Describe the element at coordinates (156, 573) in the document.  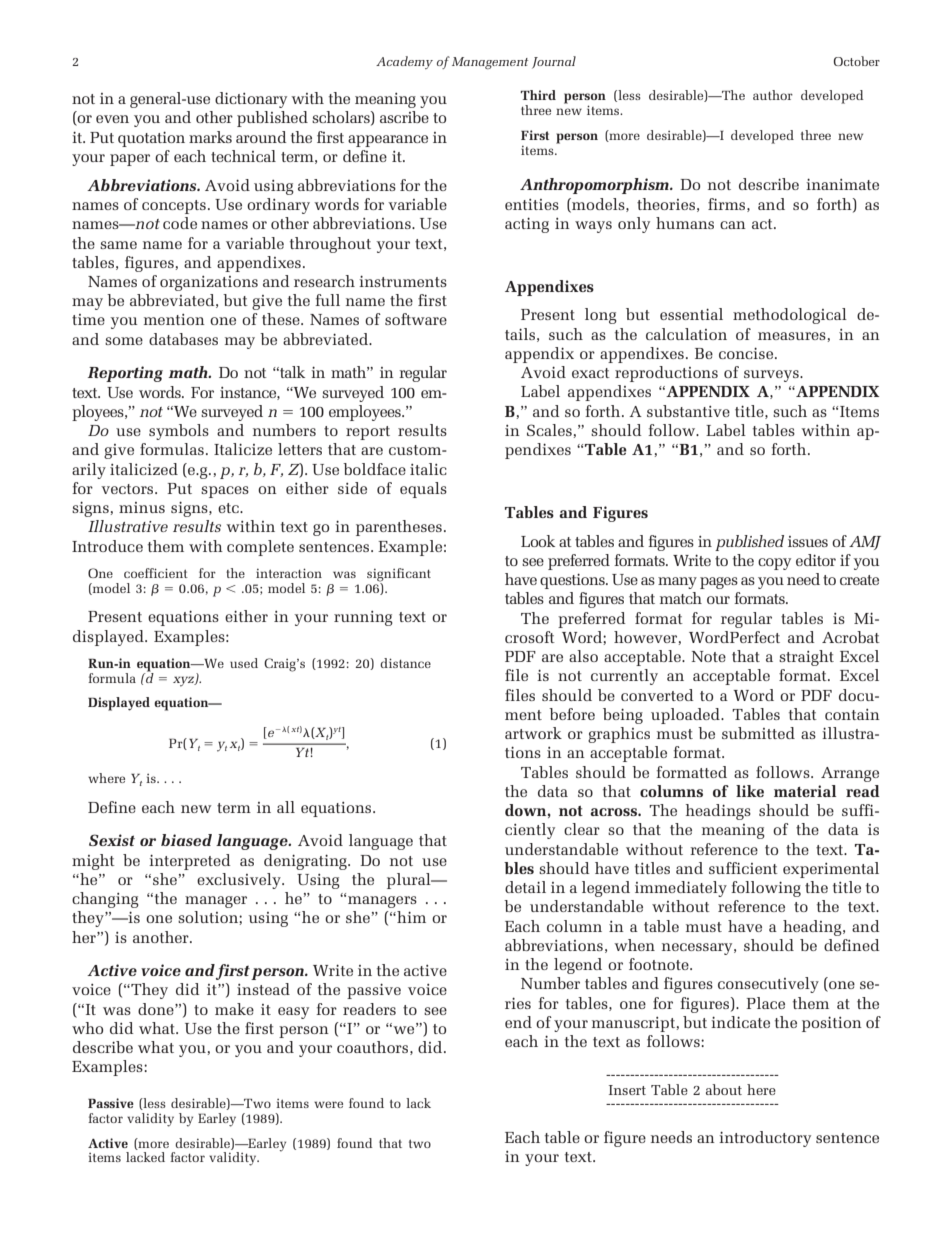
I see `coefficient` at that location.
